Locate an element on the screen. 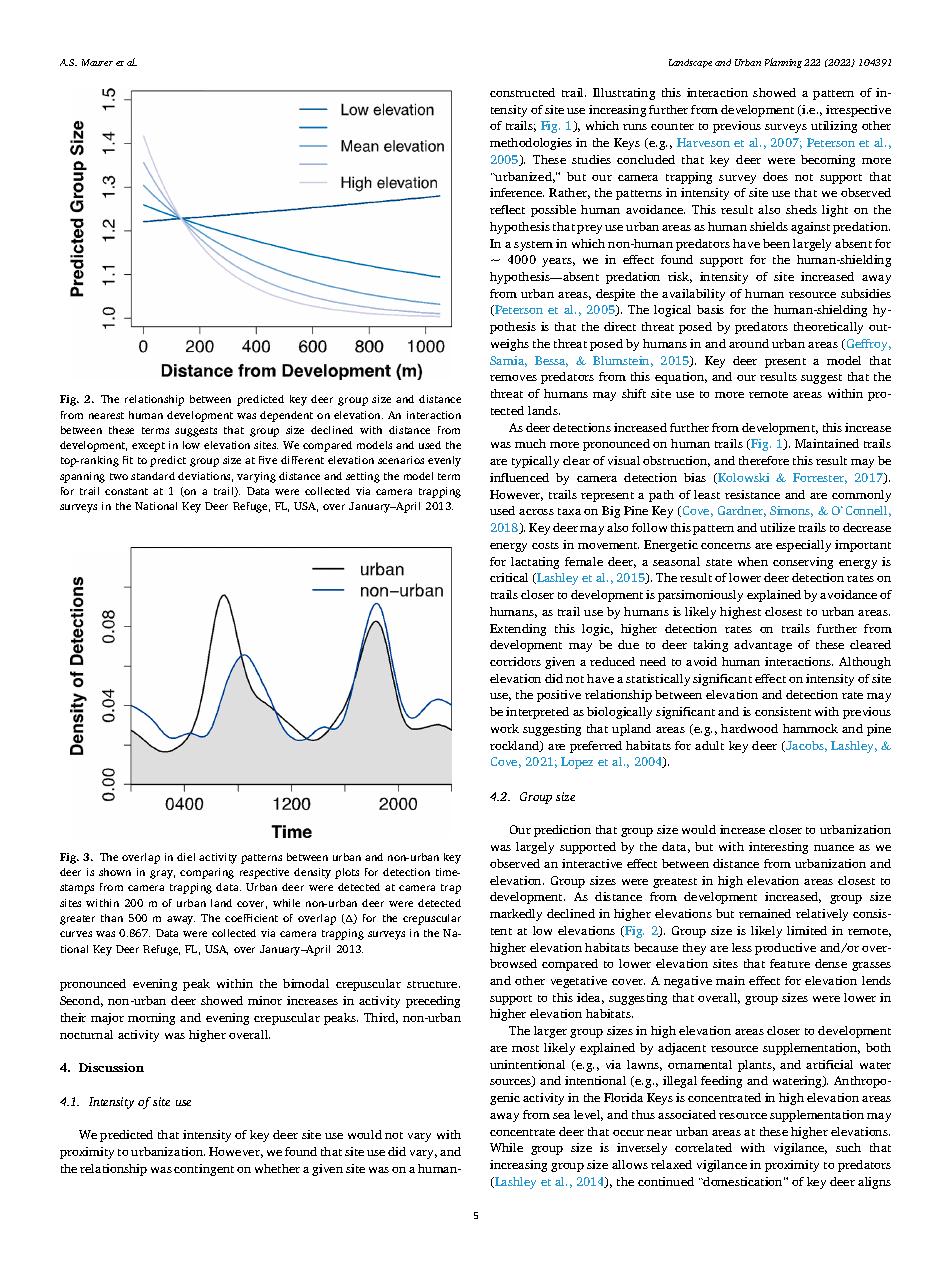 The width and height of the screenshot is (952, 1270). interesting is located at coordinates (778, 848).
